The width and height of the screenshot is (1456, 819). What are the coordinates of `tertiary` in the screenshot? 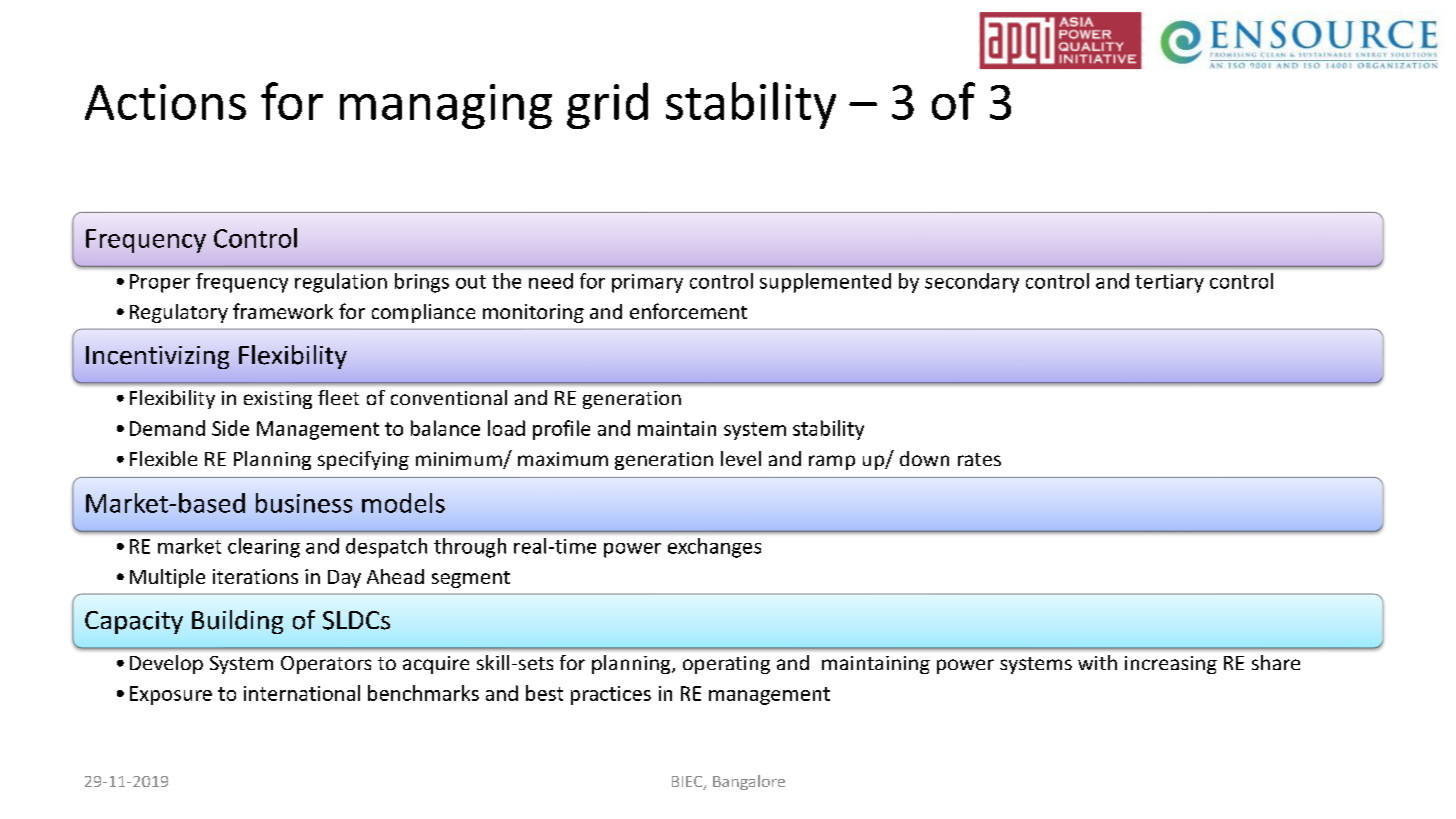 It's located at (1169, 283).
